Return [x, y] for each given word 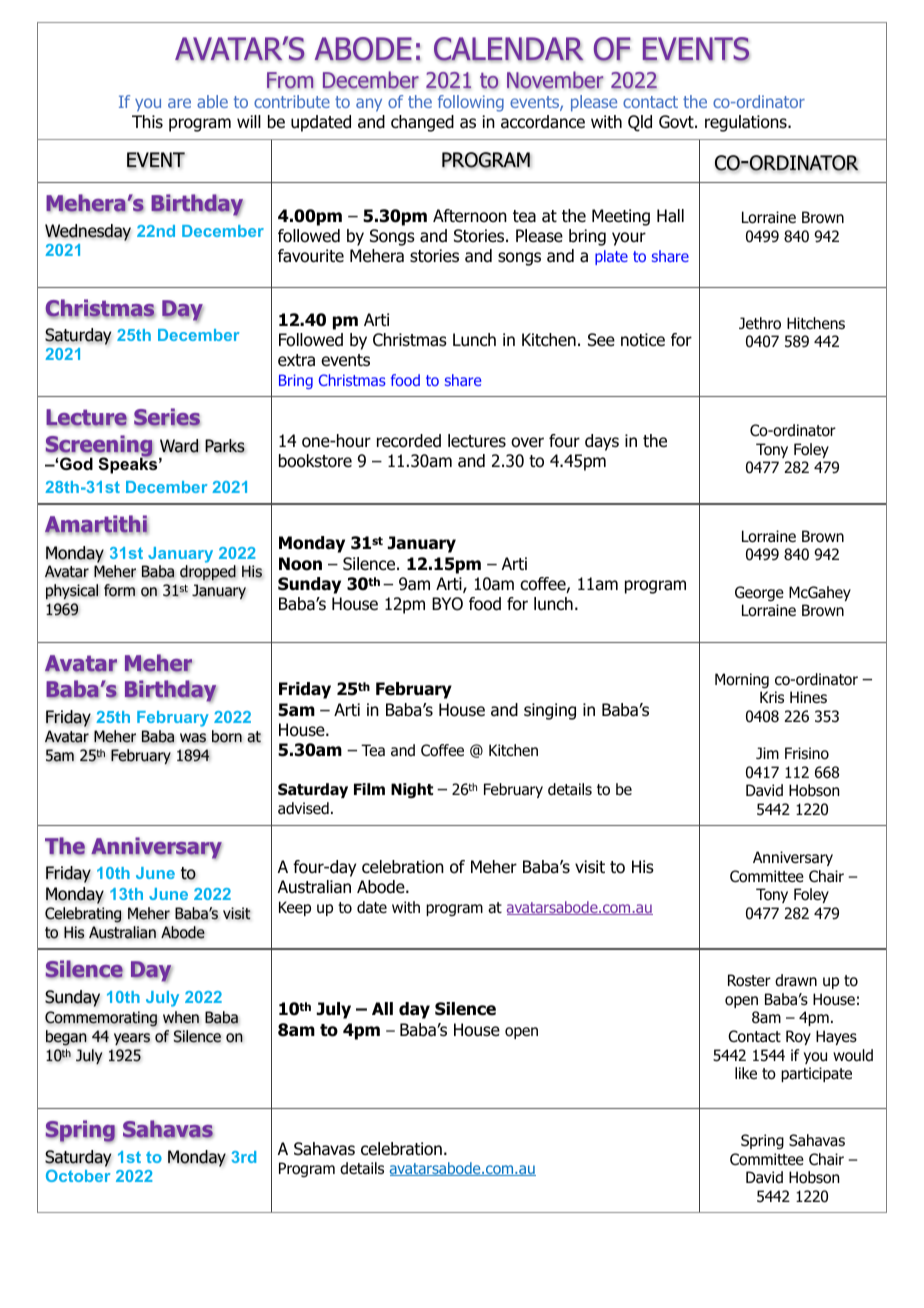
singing [550, 711]
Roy [798, 1037]
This [147, 121]
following [471, 103]
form [119, 590]
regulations [747, 123]
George [759, 594]
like [746, 1073]
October [78, 1175]
